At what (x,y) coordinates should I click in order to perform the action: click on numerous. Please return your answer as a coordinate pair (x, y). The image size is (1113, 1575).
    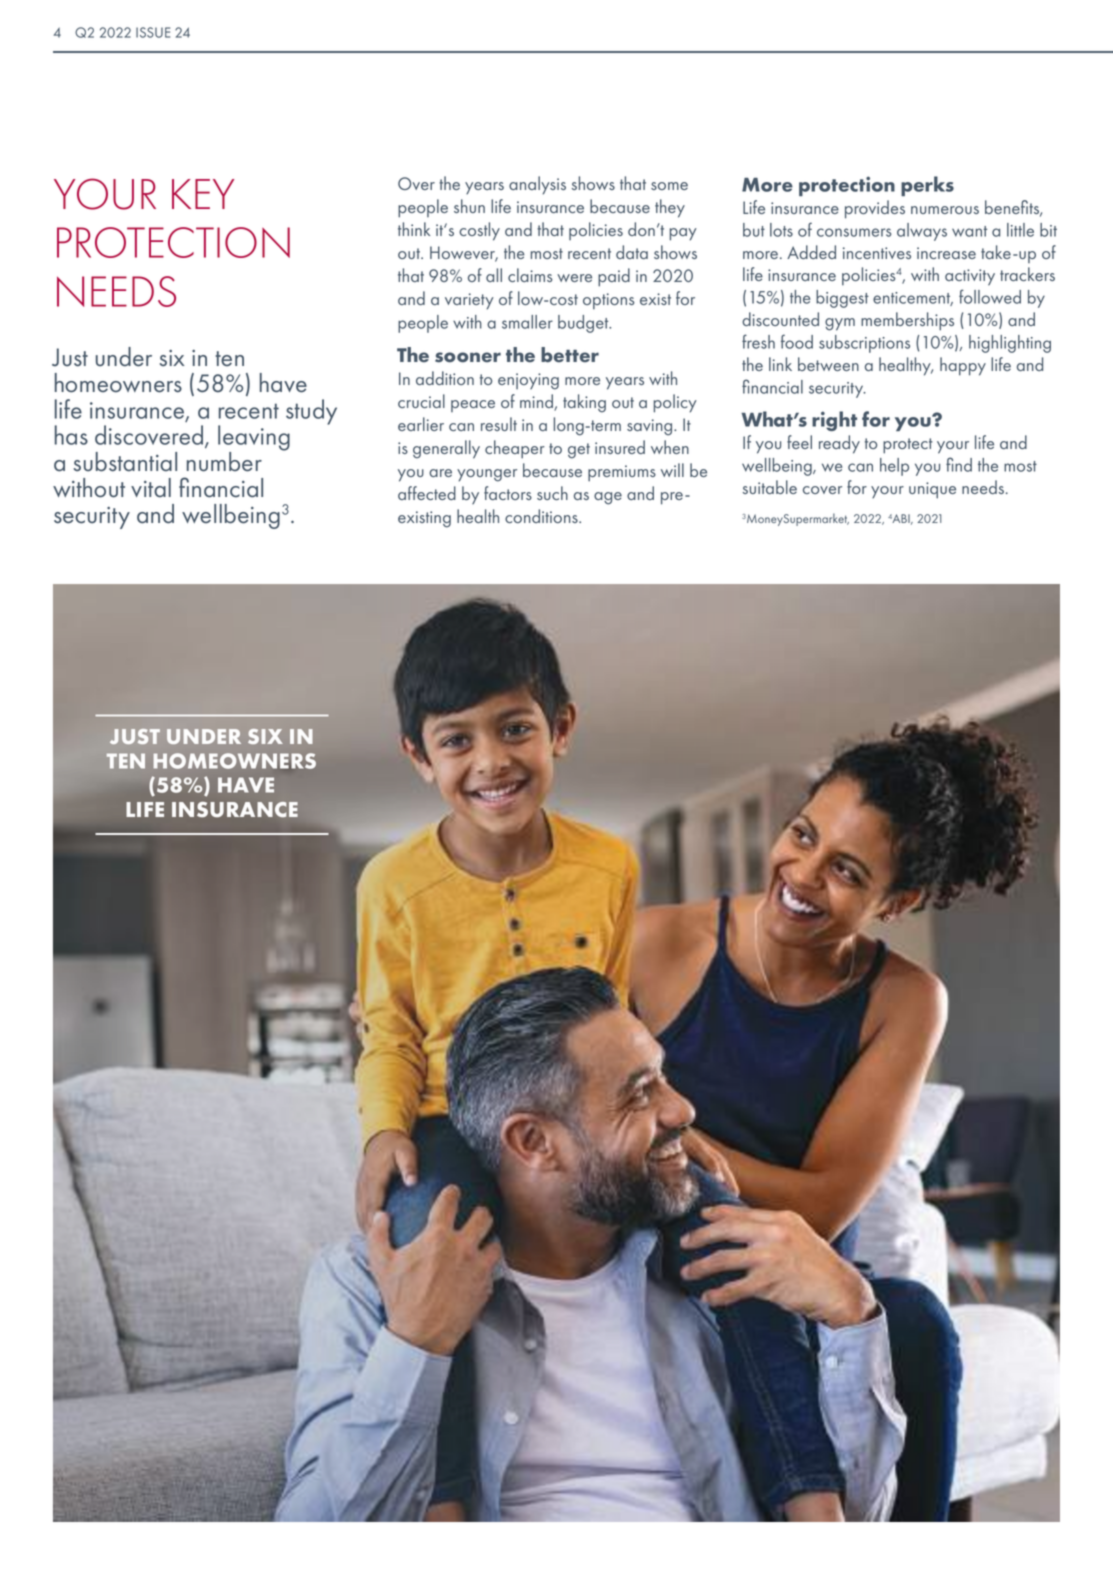
    Looking at the image, I should click on (945, 210).
